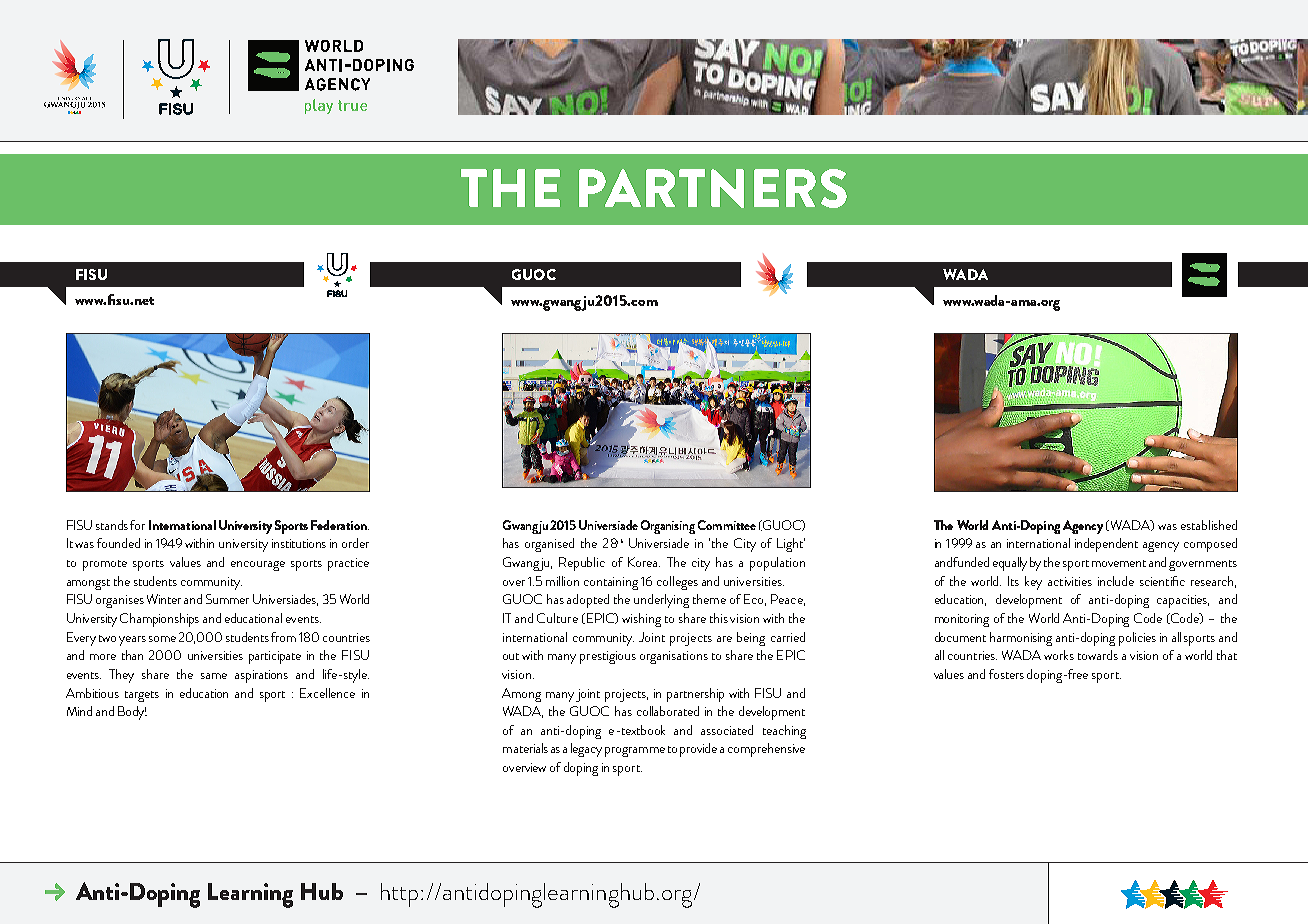 This screenshot has height=924, width=1308. What do you see at coordinates (751, 639) in the screenshot?
I see `being` at bounding box center [751, 639].
